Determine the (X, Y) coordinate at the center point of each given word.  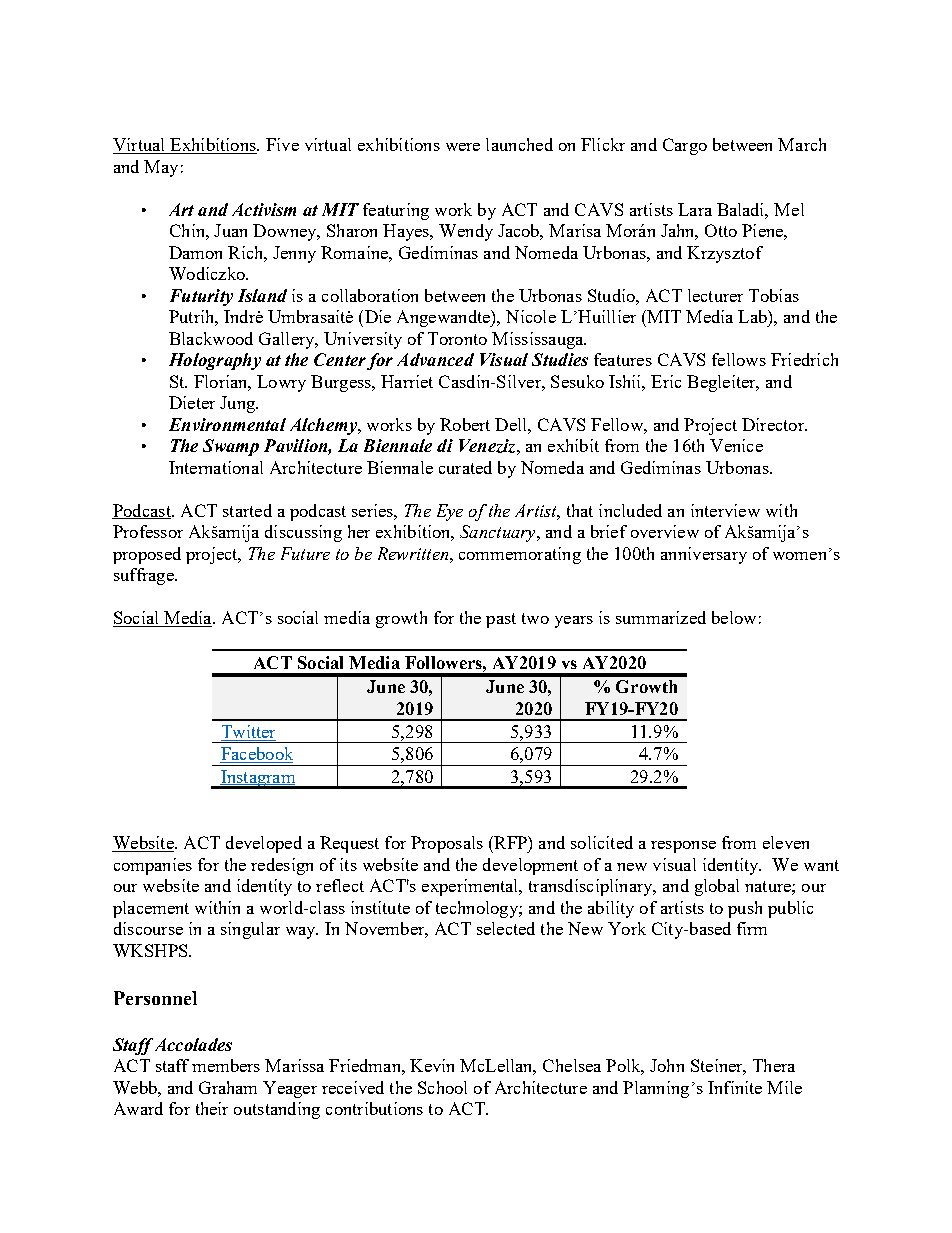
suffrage (145, 576)
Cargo (685, 146)
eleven (786, 842)
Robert (465, 424)
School (442, 1087)
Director (774, 424)
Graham (228, 1087)
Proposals (447, 844)
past (501, 620)
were (463, 147)
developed (264, 844)
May (161, 168)
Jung (238, 404)
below (734, 617)
